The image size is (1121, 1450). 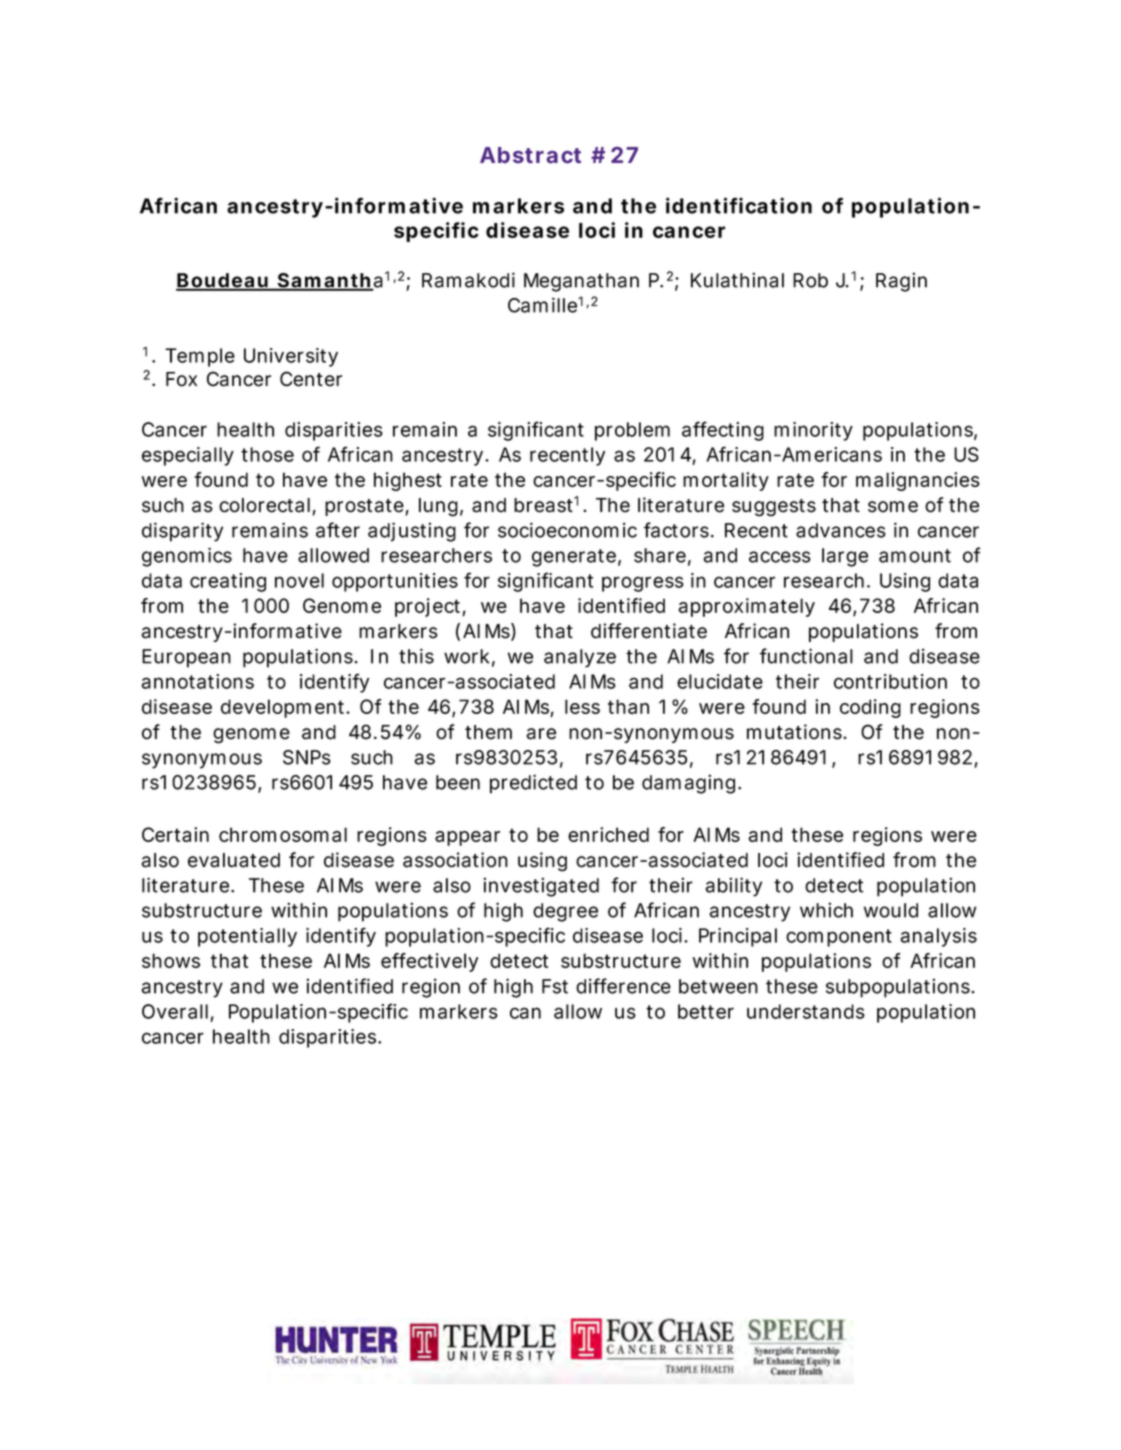 What do you see at coordinates (813, 431) in the document?
I see `minority` at bounding box center [813, 431].
